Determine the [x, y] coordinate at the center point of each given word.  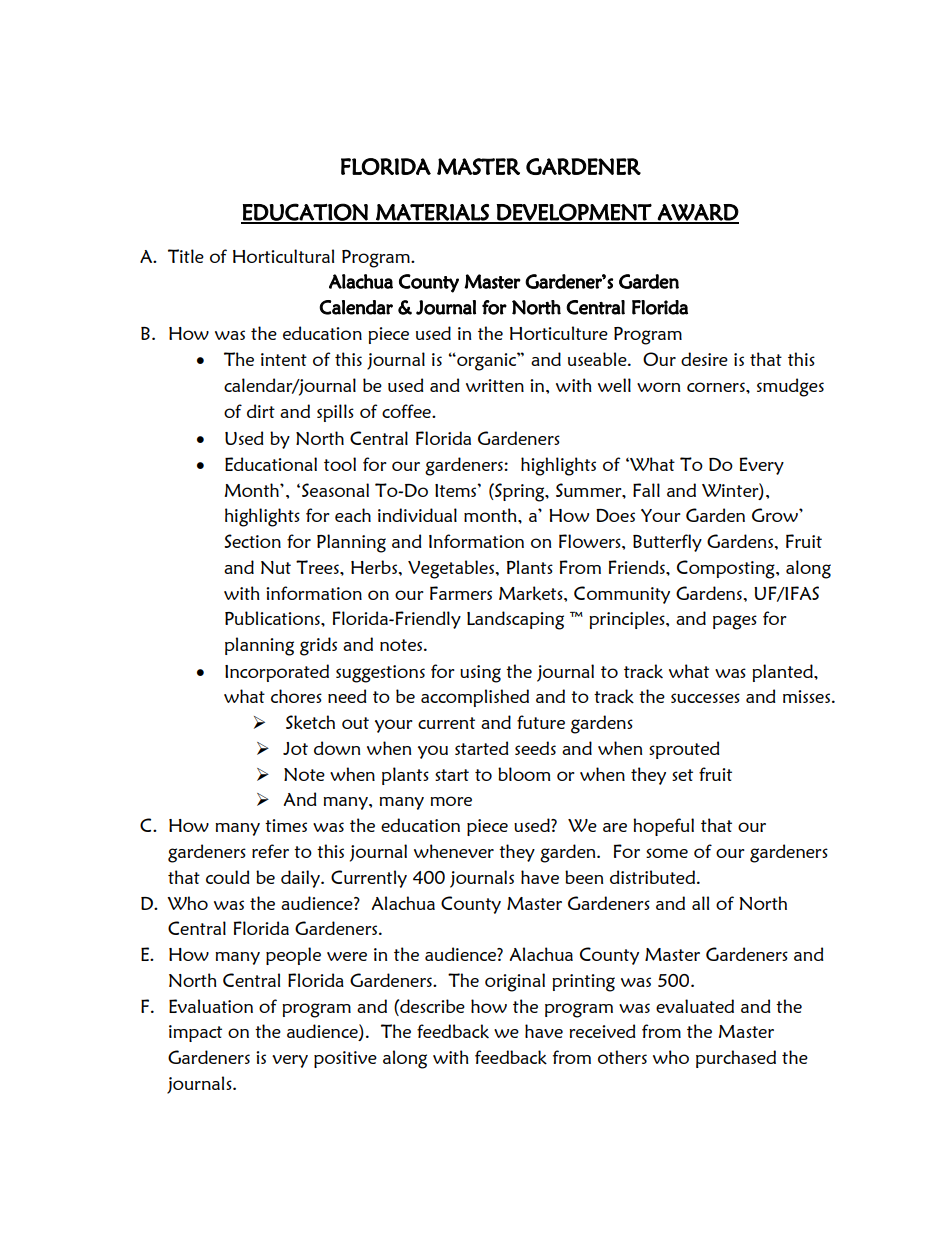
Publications [273, 618]
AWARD [697, 213]
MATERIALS [432, 213]
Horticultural [283, 256]
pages [735, 622]
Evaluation [211, 1006]
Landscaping [515, 620]
